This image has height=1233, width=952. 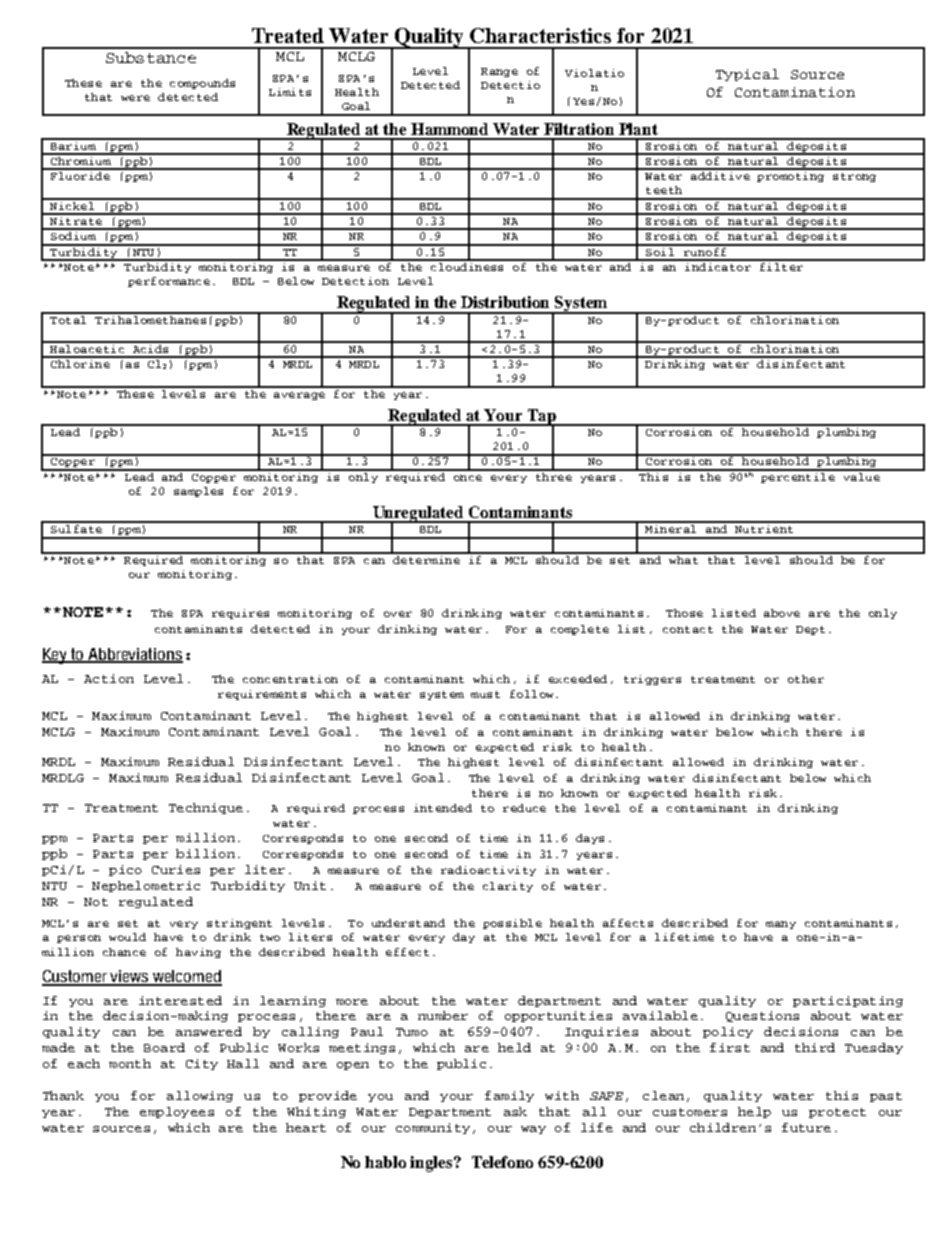 I want to click on Range, so click(x=499, y=72).
